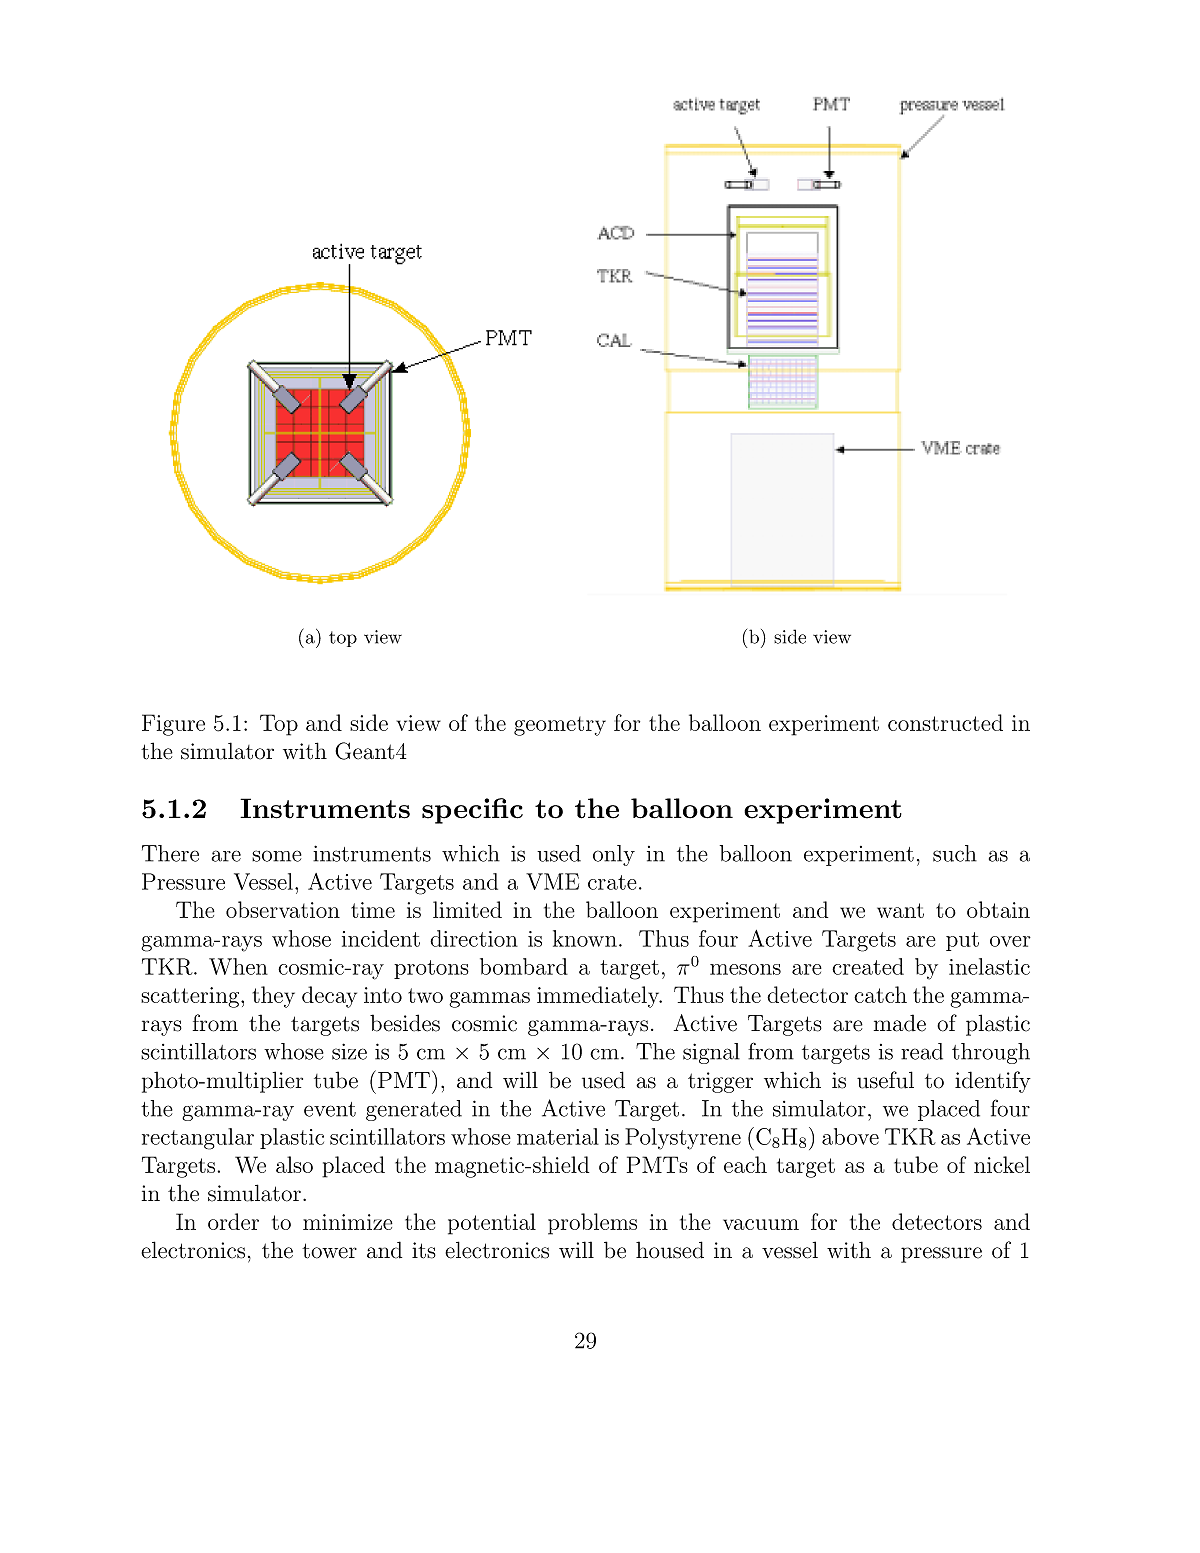 The width and height of the image is (1200, 1553). What do you see at coordinates (880, 994) in the image?
I see `catch` at bounding box center [880, 994].
